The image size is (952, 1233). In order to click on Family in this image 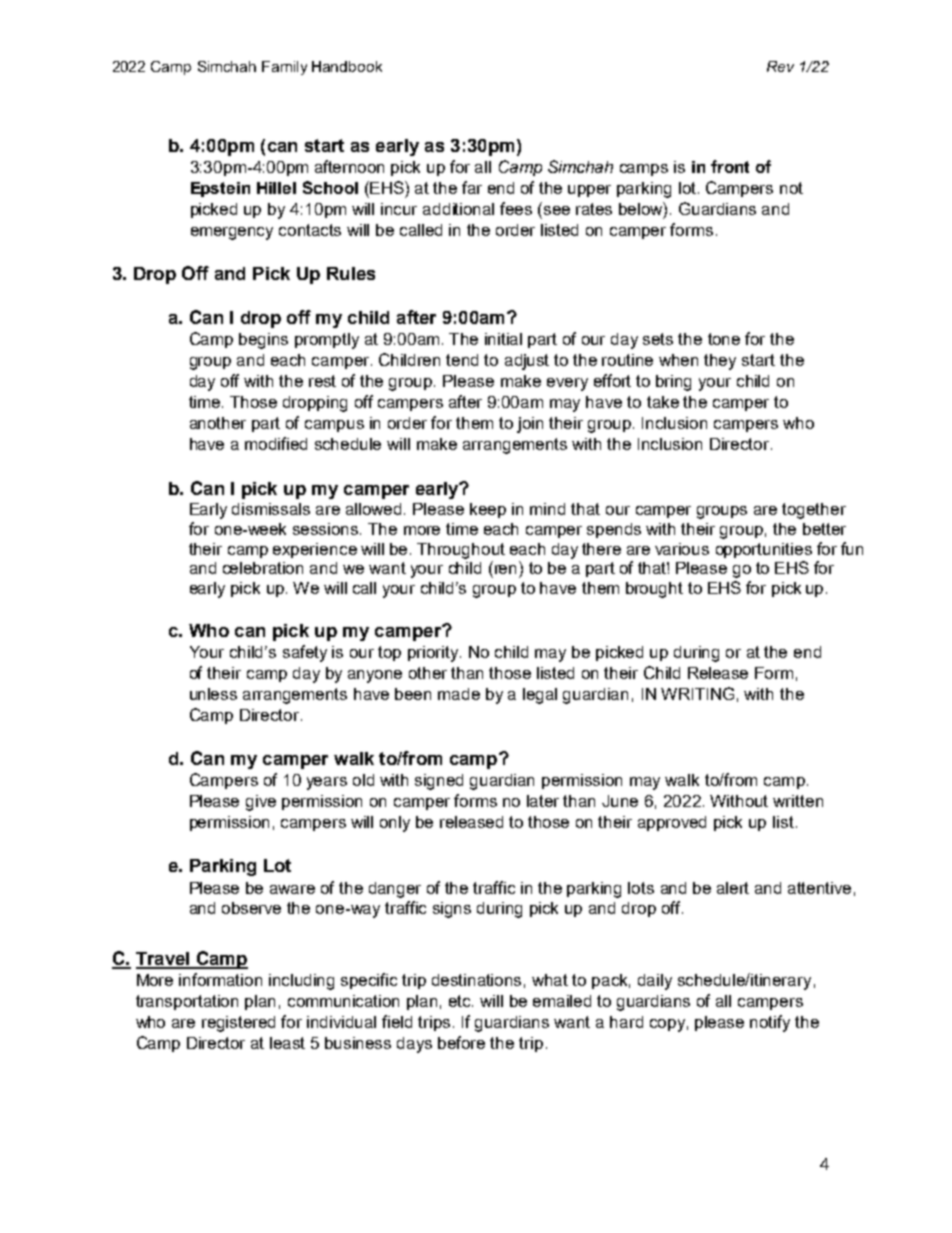, I will do `click(284, 68)`.
